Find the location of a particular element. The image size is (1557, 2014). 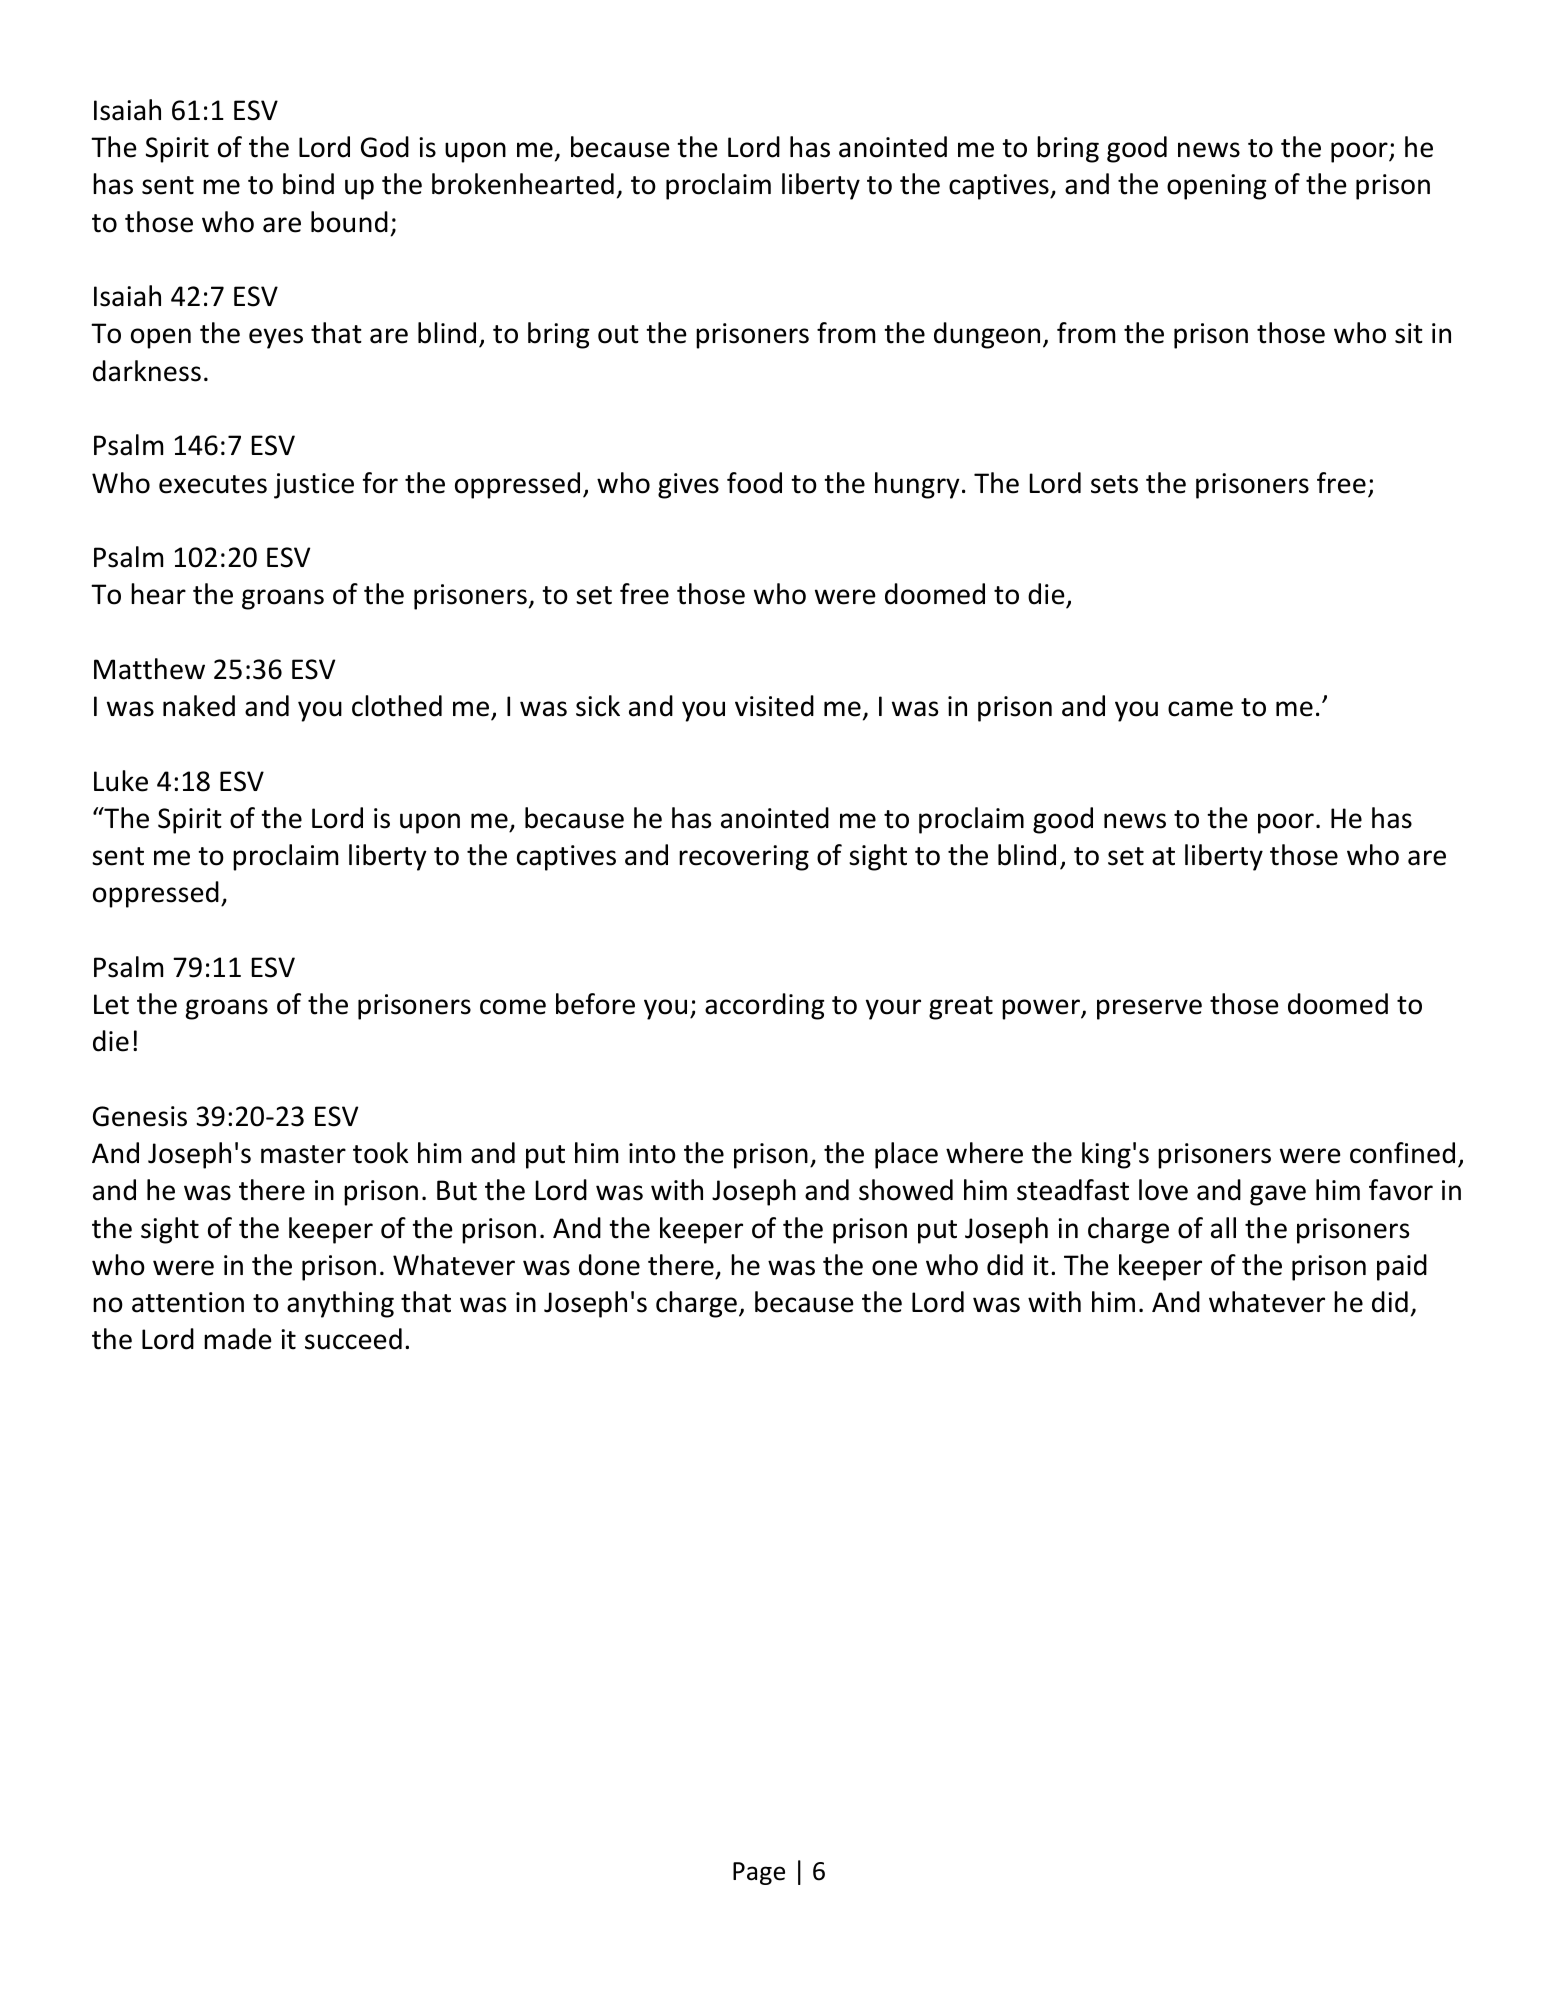

Matthew is located at coordinates (149, 669).
